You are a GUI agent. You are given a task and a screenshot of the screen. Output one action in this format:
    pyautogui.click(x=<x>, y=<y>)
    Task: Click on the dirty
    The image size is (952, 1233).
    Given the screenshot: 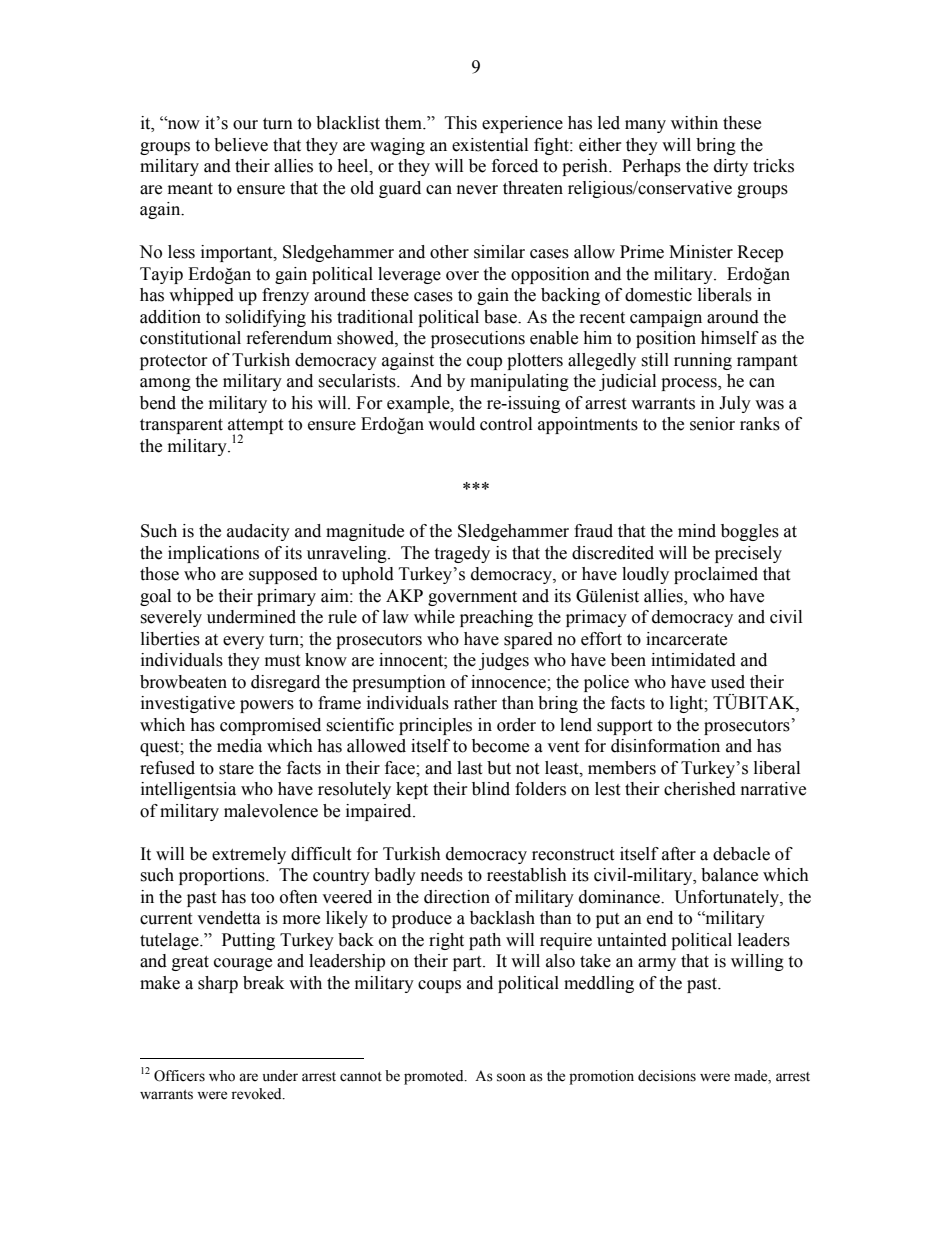 What is the action you would take?
    pyautogui.click(x=731, y=167)
